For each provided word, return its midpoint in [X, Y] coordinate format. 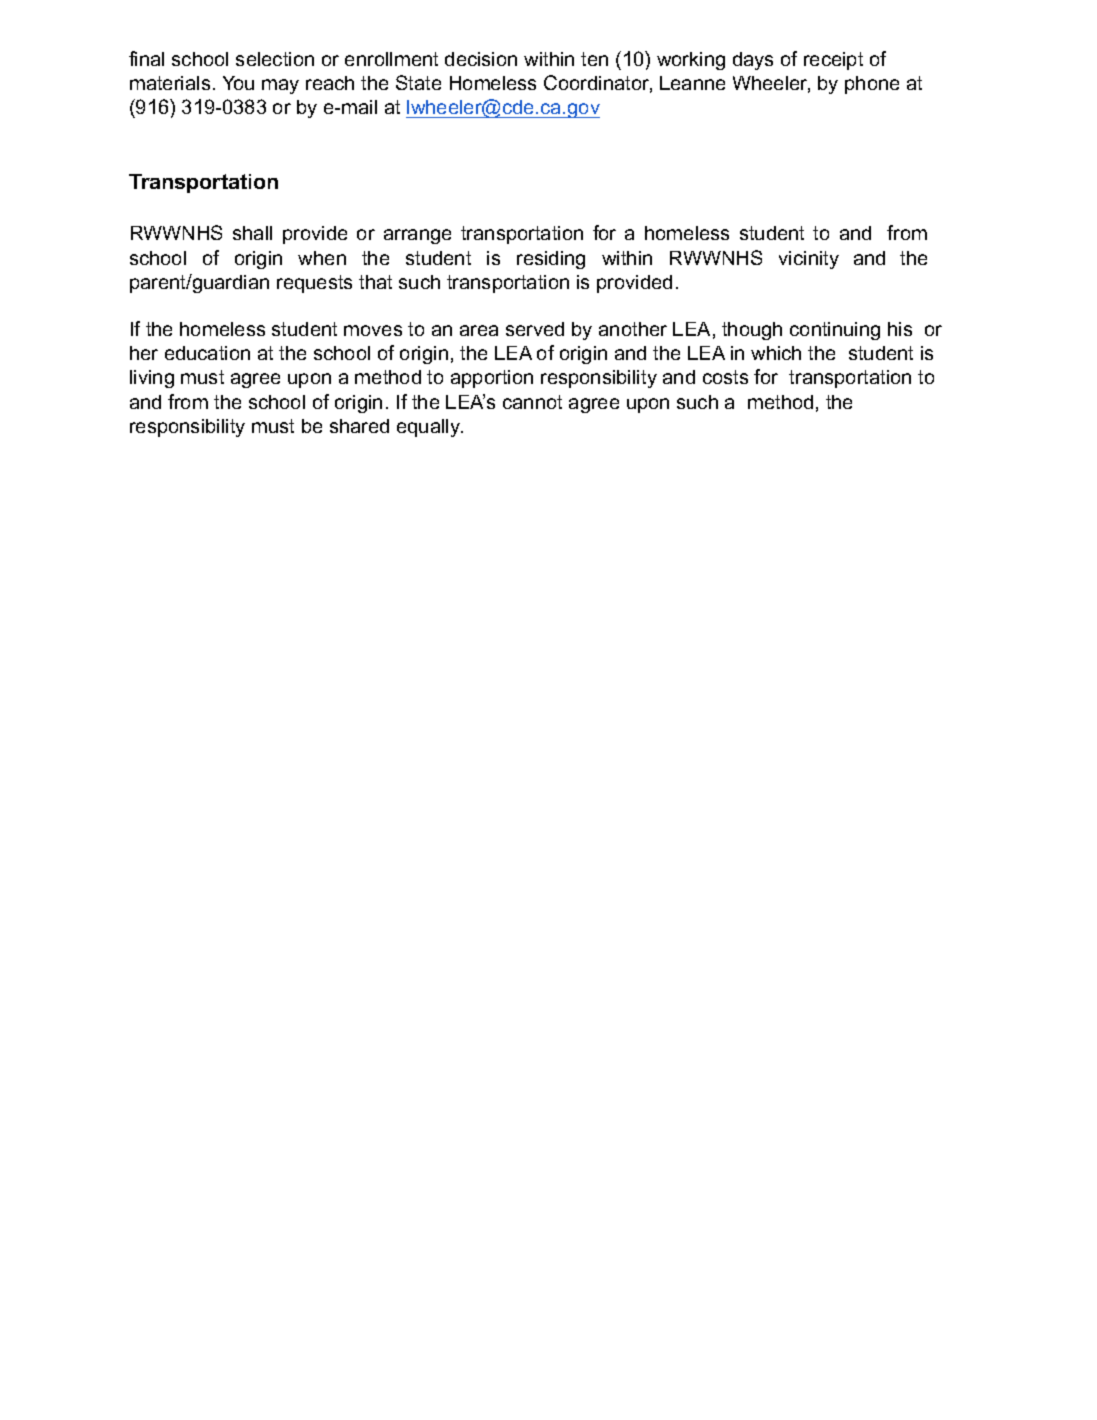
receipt [833, 61]
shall [252, 233]
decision [481, 59]
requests [314, 284]
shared [359, 426]
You [238, 83]
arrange [417, 236]
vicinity [809, 260]
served [535, 329]
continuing [835, 331]
